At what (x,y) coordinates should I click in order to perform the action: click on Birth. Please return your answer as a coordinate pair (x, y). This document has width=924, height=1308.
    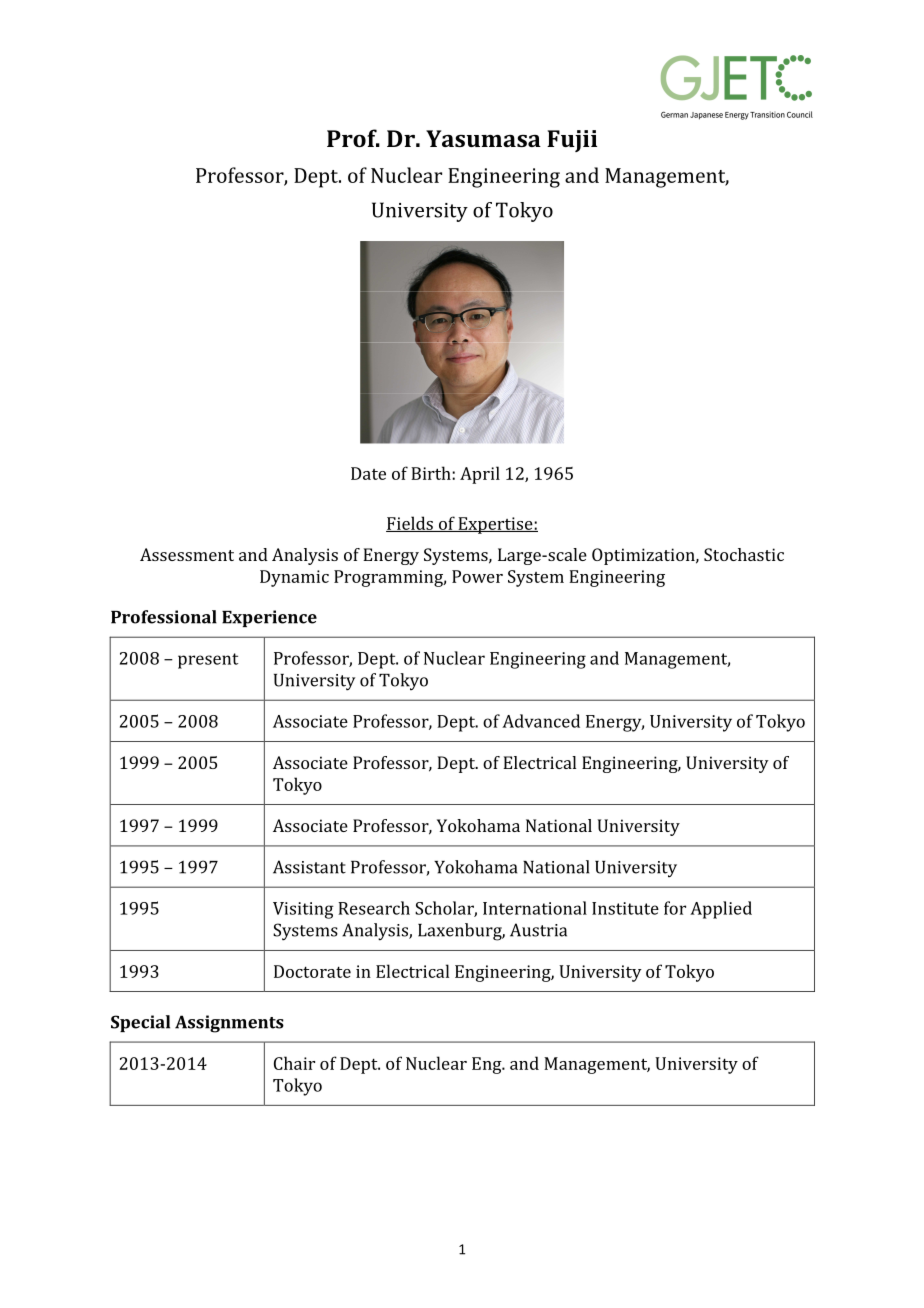
    Looking at the image, I should click on (432, 473).
